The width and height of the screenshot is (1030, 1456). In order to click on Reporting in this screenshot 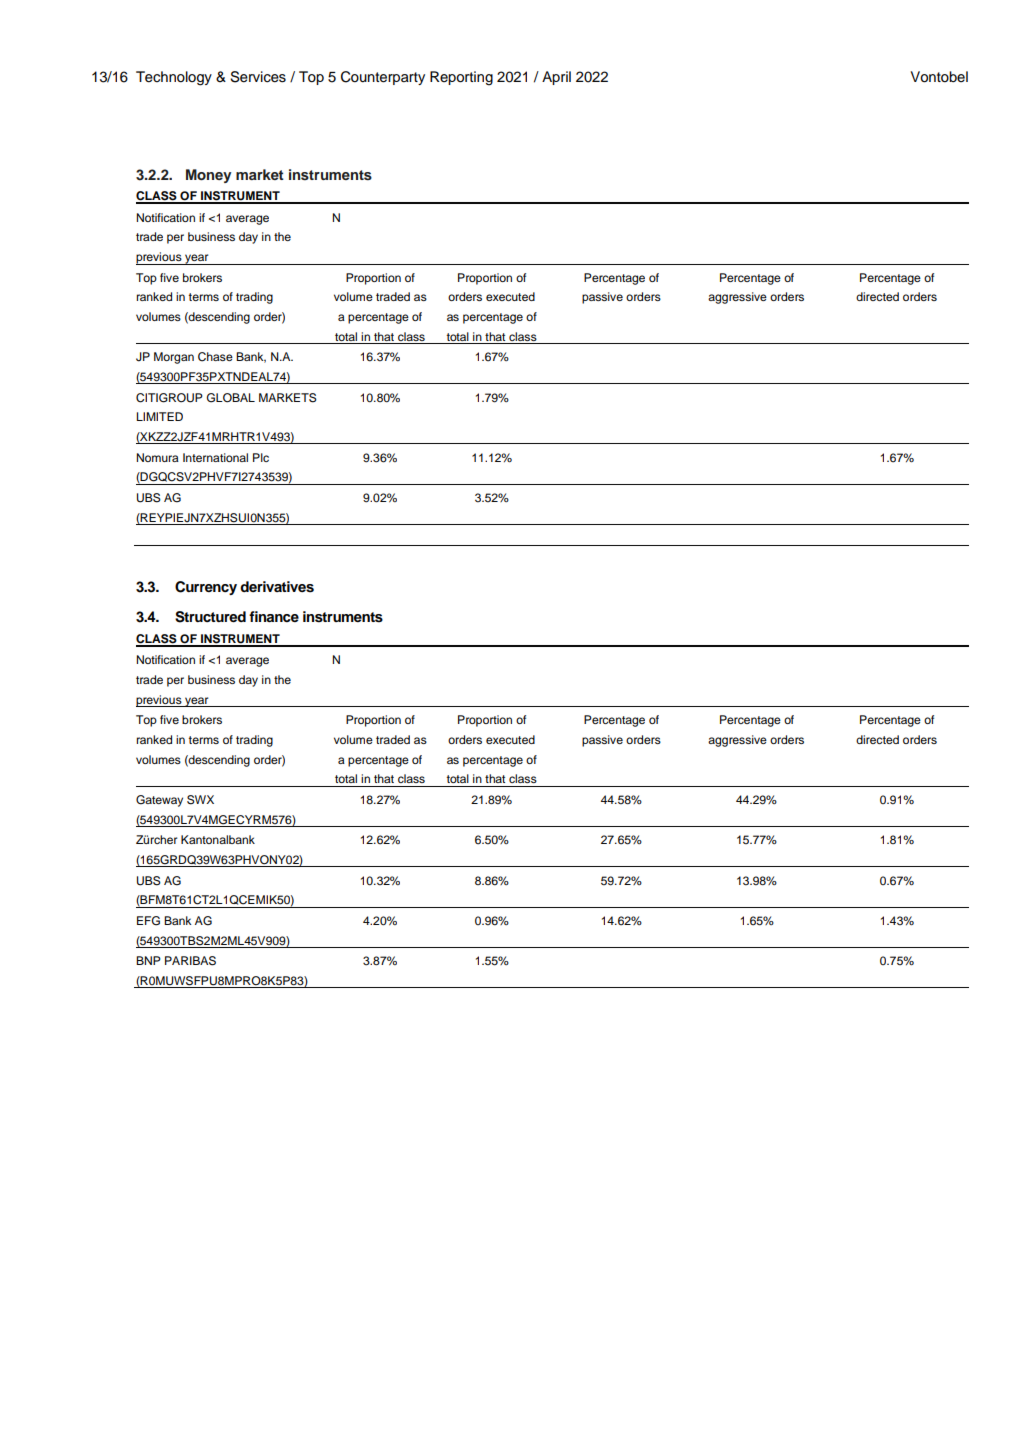, I will do `click(461, 78)`.
